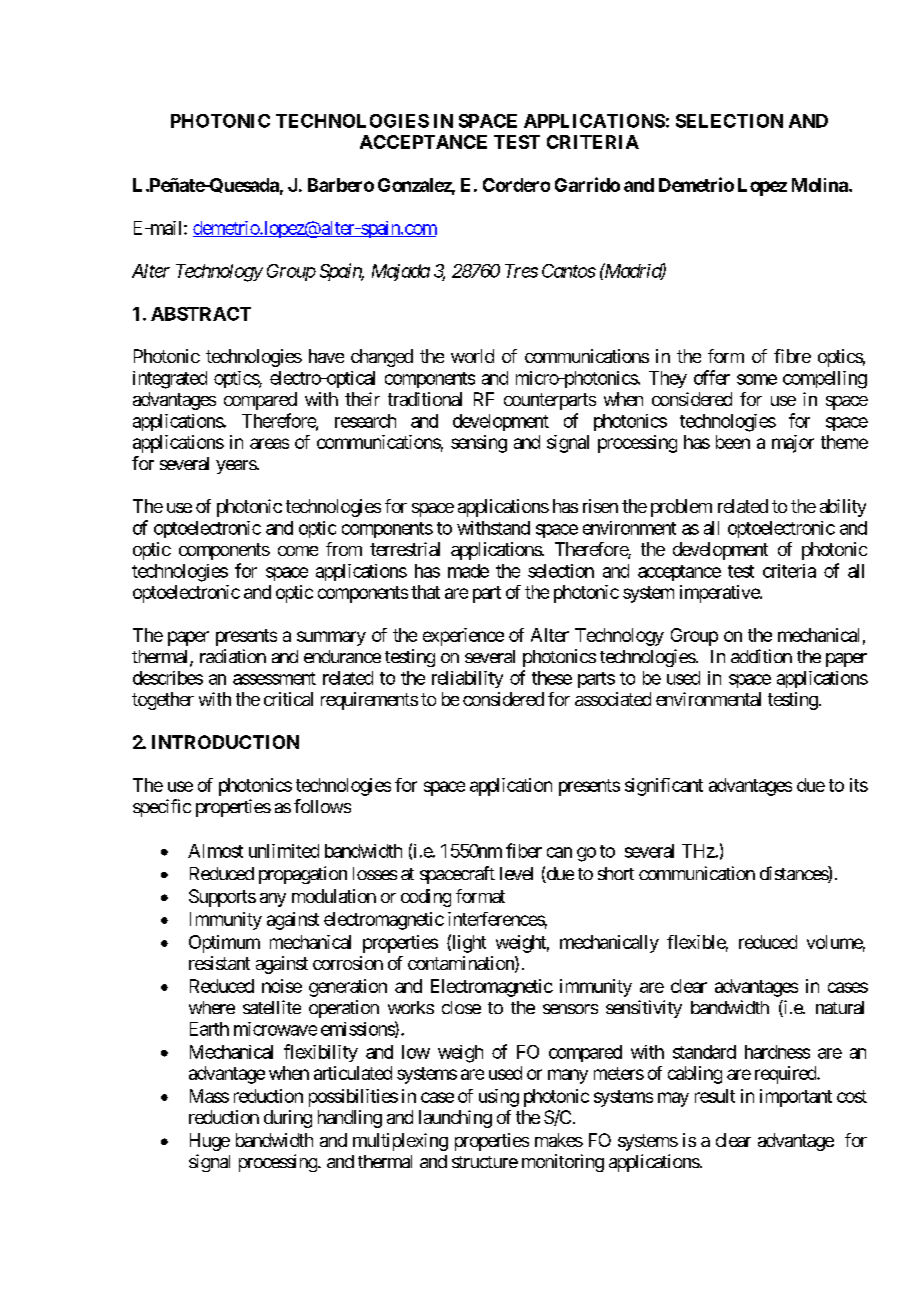 The height and width of the image is (1308, 924). I want to click on experience, so click(463, 637).
